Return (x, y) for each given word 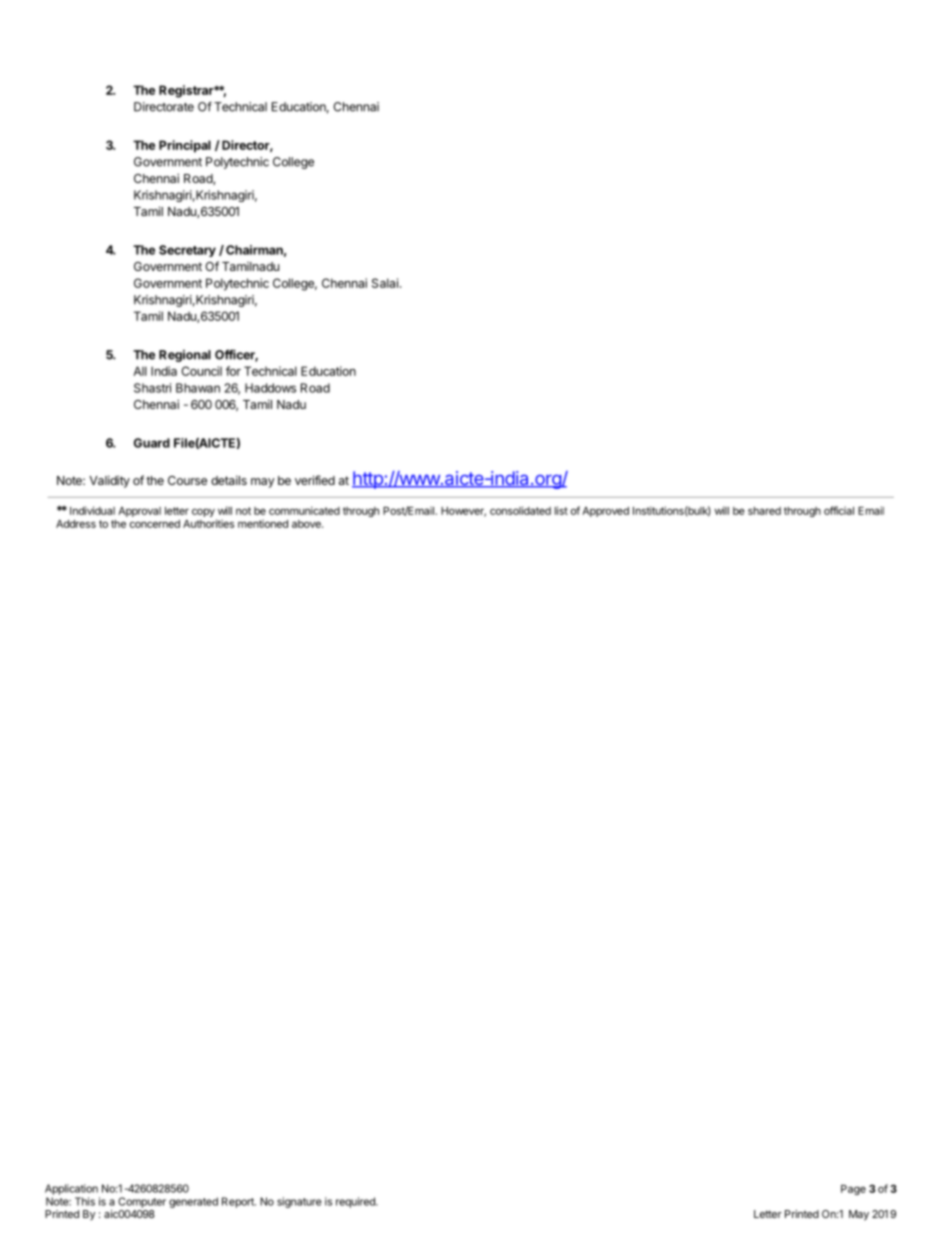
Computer (142, 1202)
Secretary (187, 251)
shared (764, 511)
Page (853, 1190)
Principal (185, 146)
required (356, 1202)
